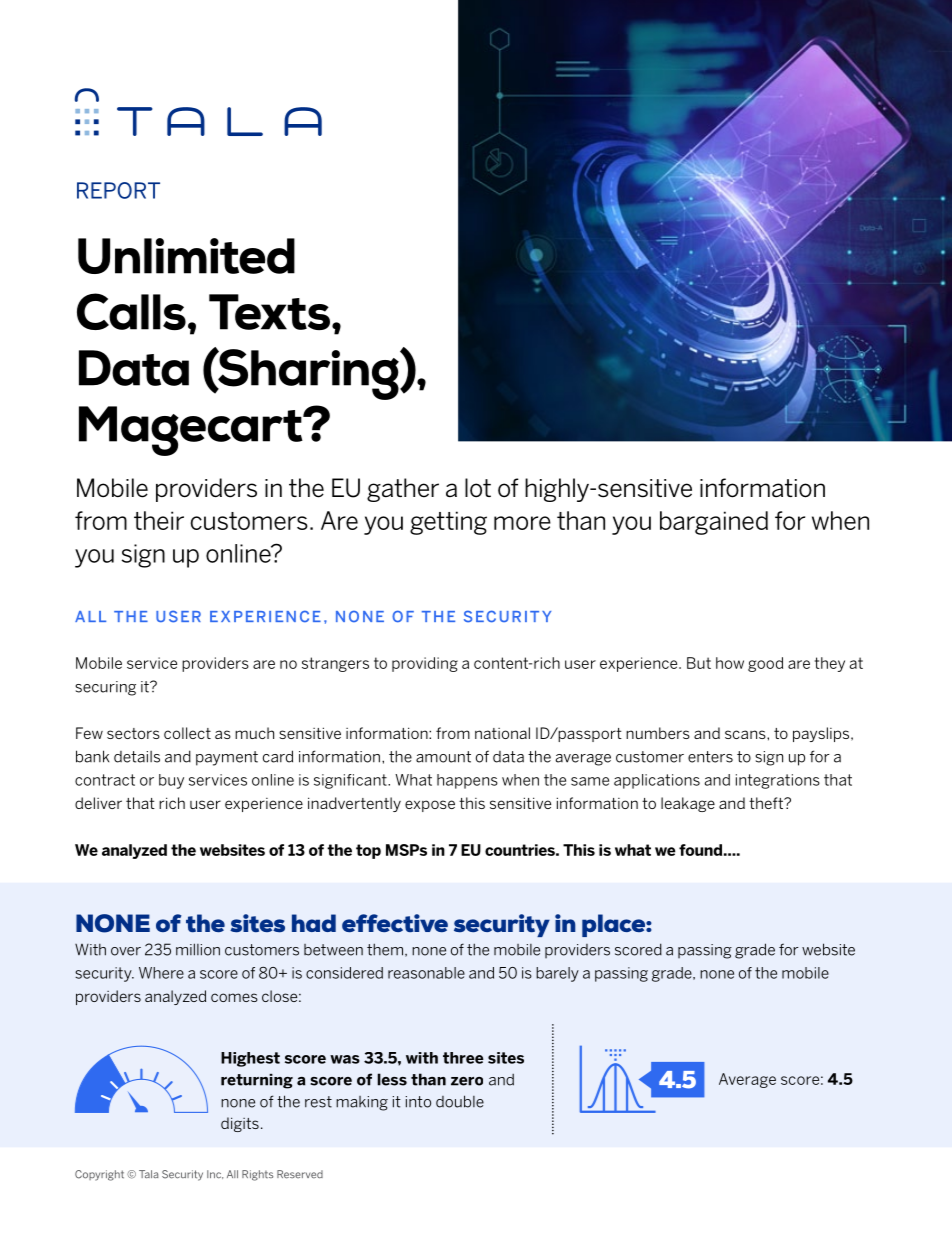 The height and width of the screenshot is (1233, 952). Describe the element at coordinates (159, 520) in the screenshot. I see `their` at that location.
